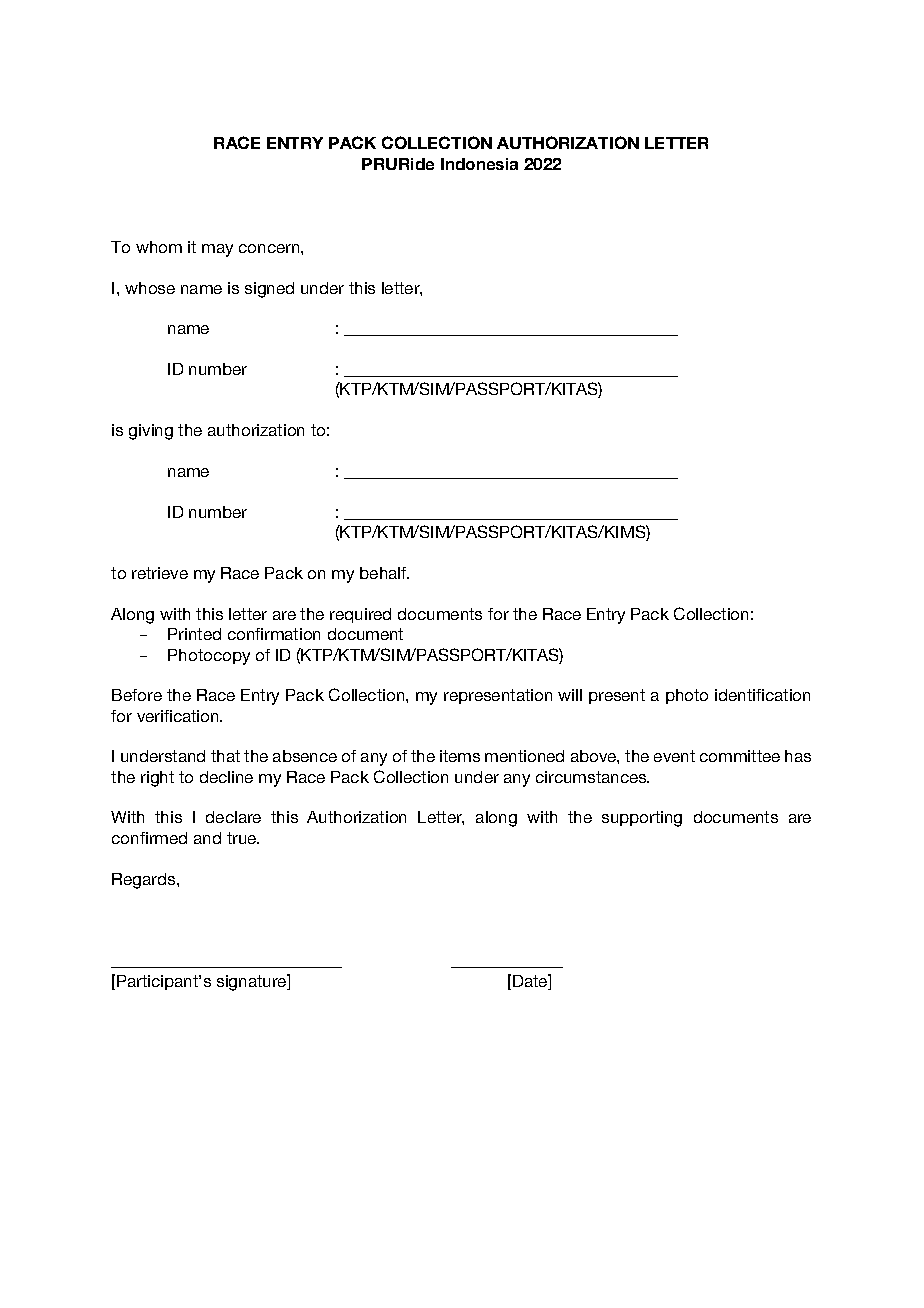 Image resolution: width=924 pixels, height=1308 pixels. What do you see at coordinates (479, 164) in the image?
I see `Indonesia` at bounding box center [479, 164].
